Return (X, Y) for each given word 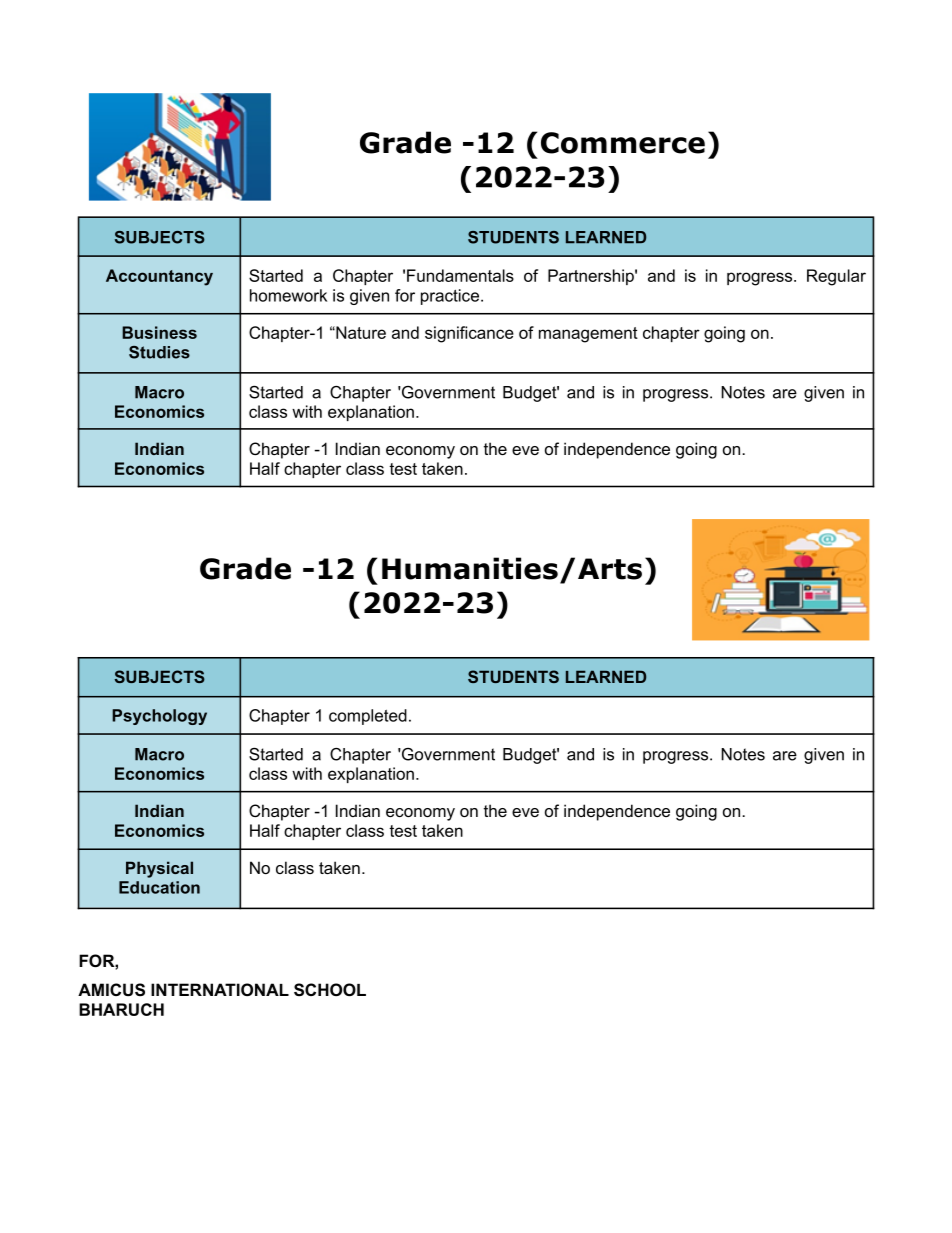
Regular (836, 277)
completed (368, 717)
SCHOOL (330, 990)
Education (159, 887)
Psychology (159, 717)
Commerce (623, 143)
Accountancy (159, 277)
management (588, 335)
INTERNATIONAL (220, 989)
